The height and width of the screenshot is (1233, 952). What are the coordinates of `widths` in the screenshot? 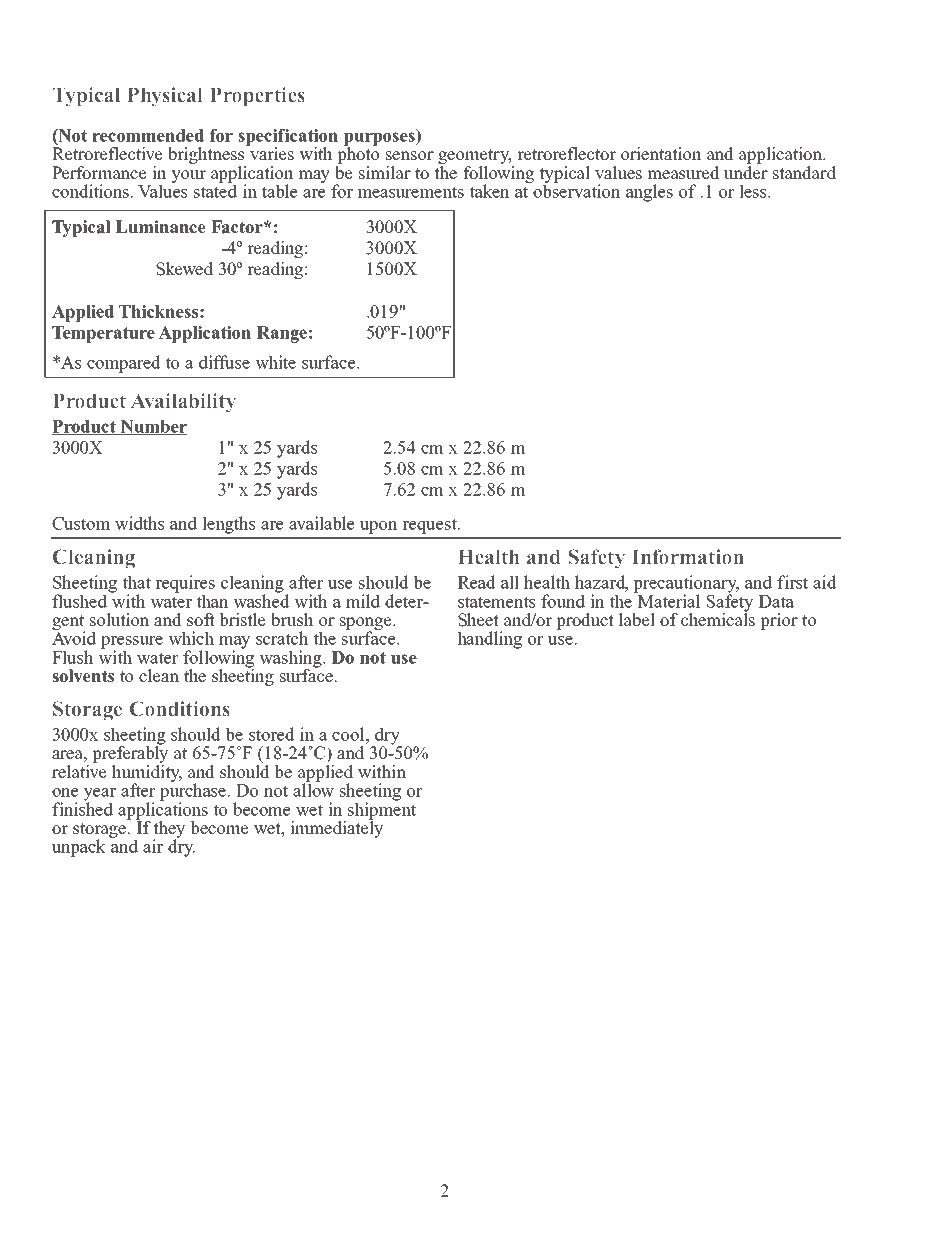 It's located at (139, 523).
